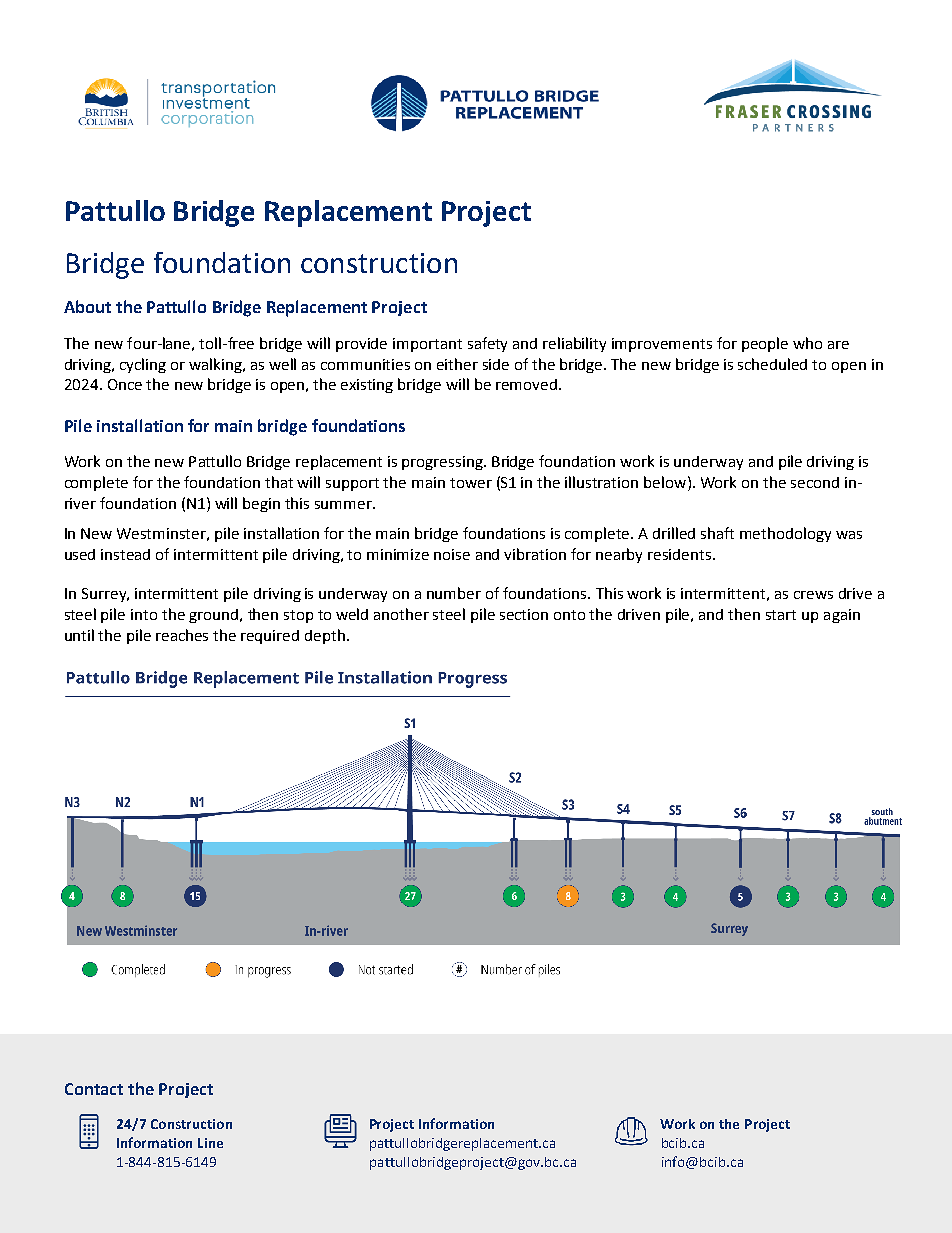 The image size is (952, 1233). What do you see at coordinates (765, 344) in the page?
I see `people` at bounding box center [765, 344].
